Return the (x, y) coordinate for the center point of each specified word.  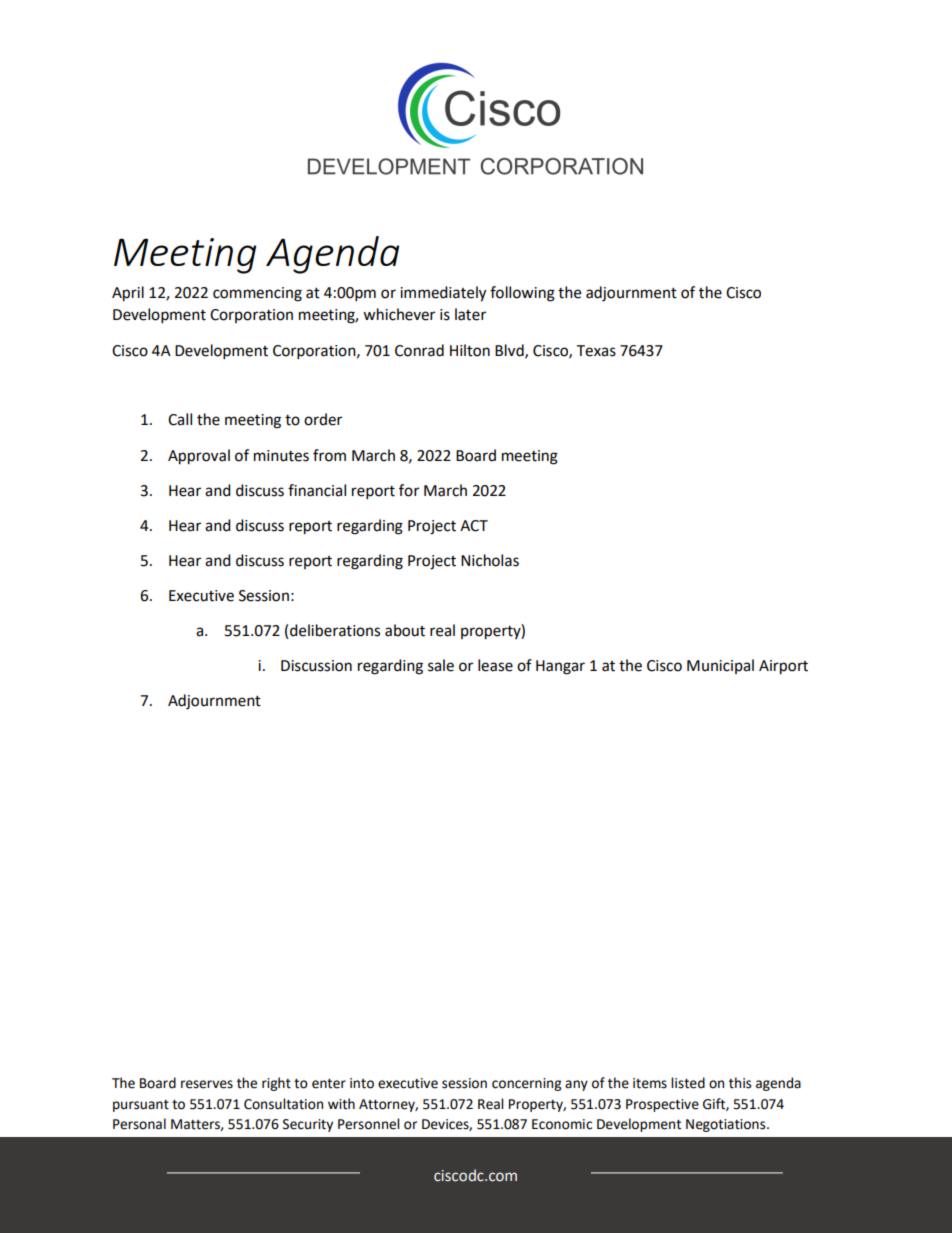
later (470, 314)
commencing (257, 294)
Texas (596, 351)
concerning (526, 1084)
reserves (207, 1084)
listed (688, 1083)
